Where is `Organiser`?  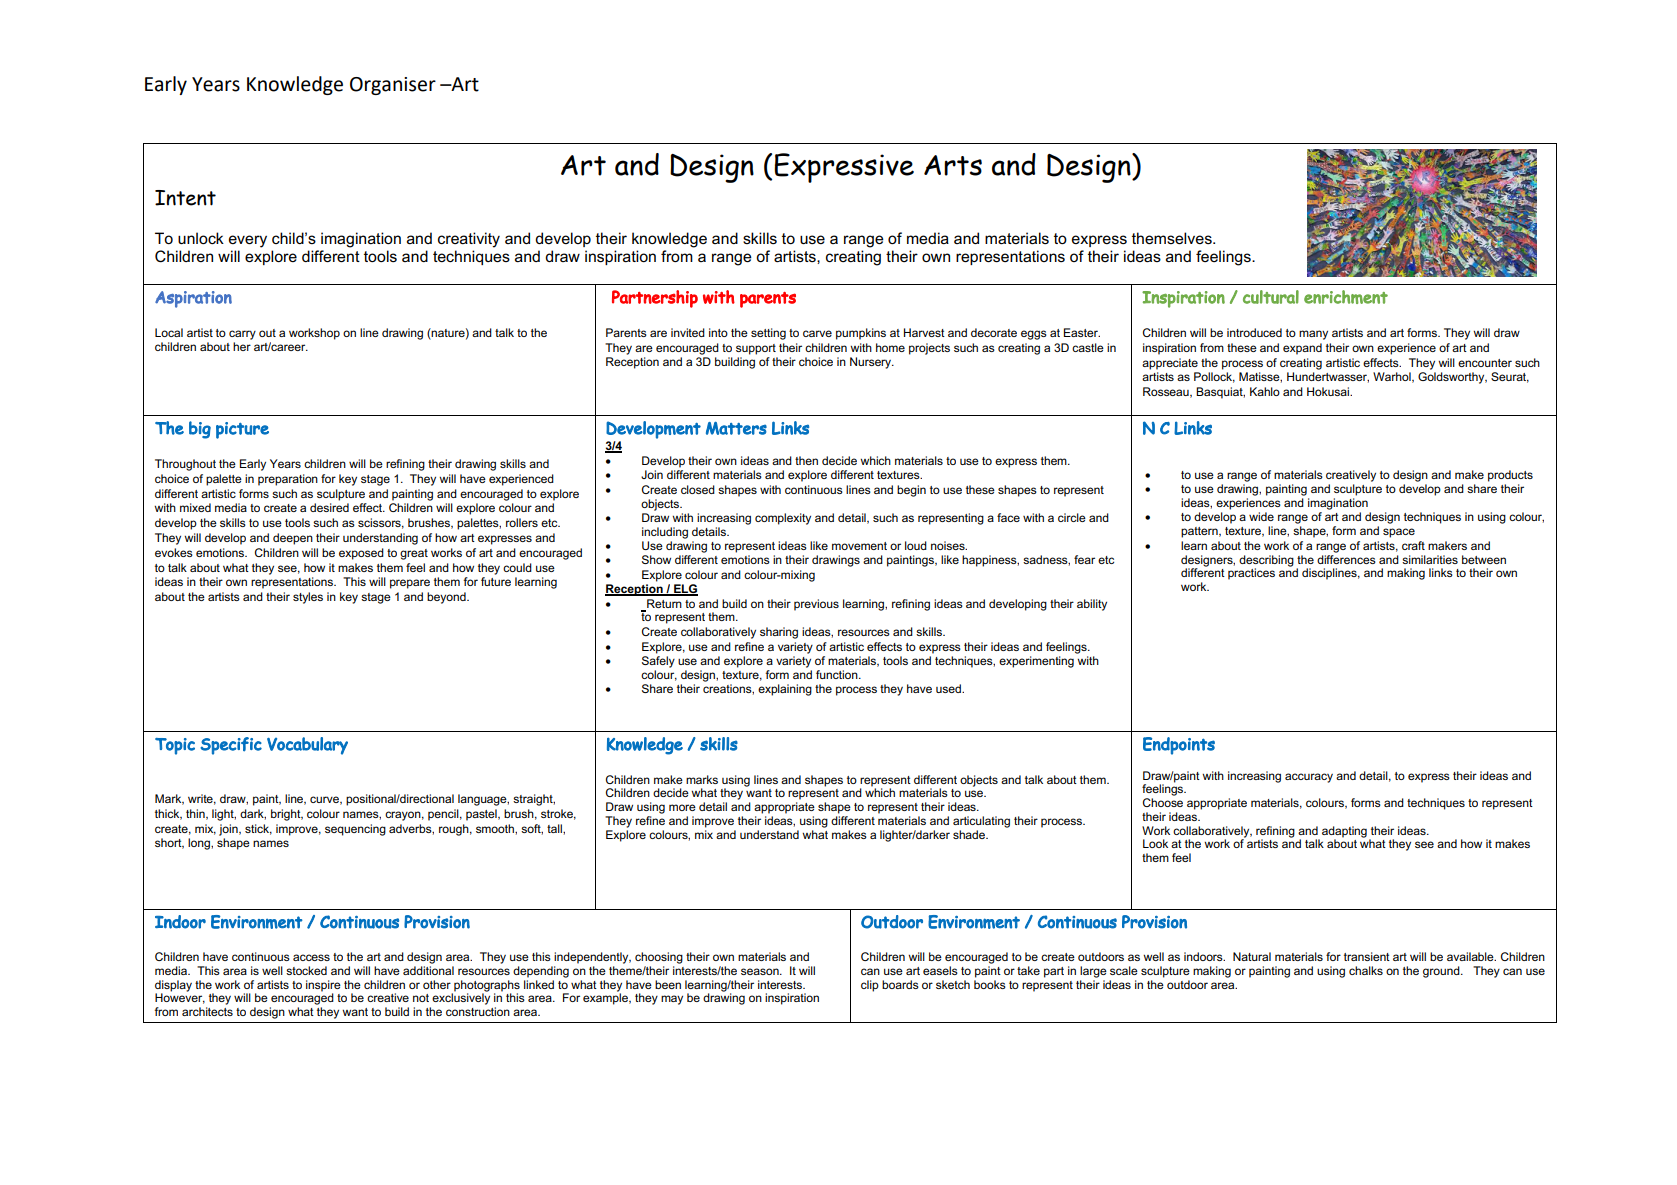 Organiser is located at coordinates (393, 86).
